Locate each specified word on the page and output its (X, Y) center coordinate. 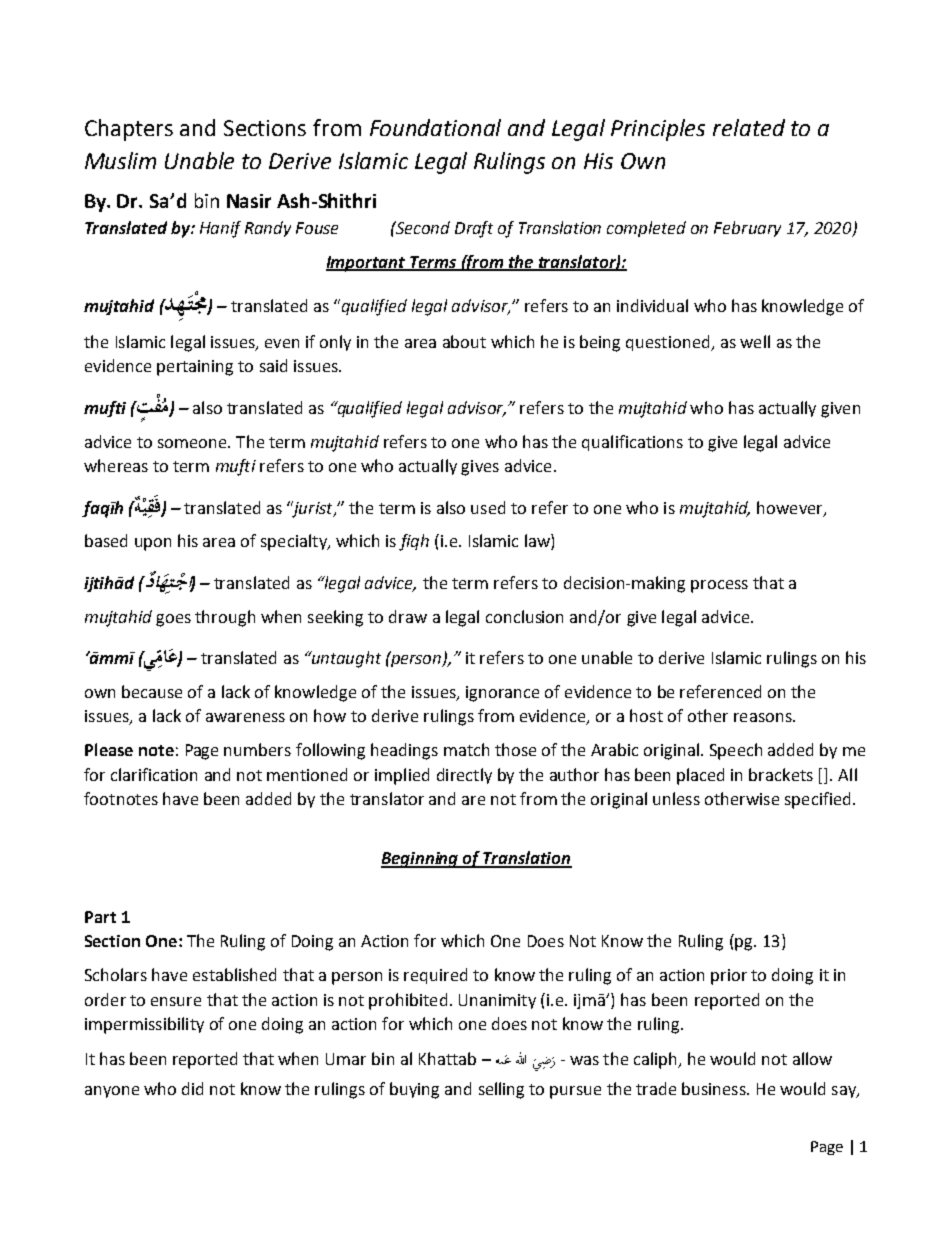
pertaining (195, 368)
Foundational (435, 127)
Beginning (421, 860)
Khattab (447, 1058)
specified (817, 800)
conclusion (524, 616)
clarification (154, 774)
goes (173, 620)
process (719, 586)
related (749, 127)
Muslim (120, 160)
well (755, 341)
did (192, 1088)
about (464, 341)
